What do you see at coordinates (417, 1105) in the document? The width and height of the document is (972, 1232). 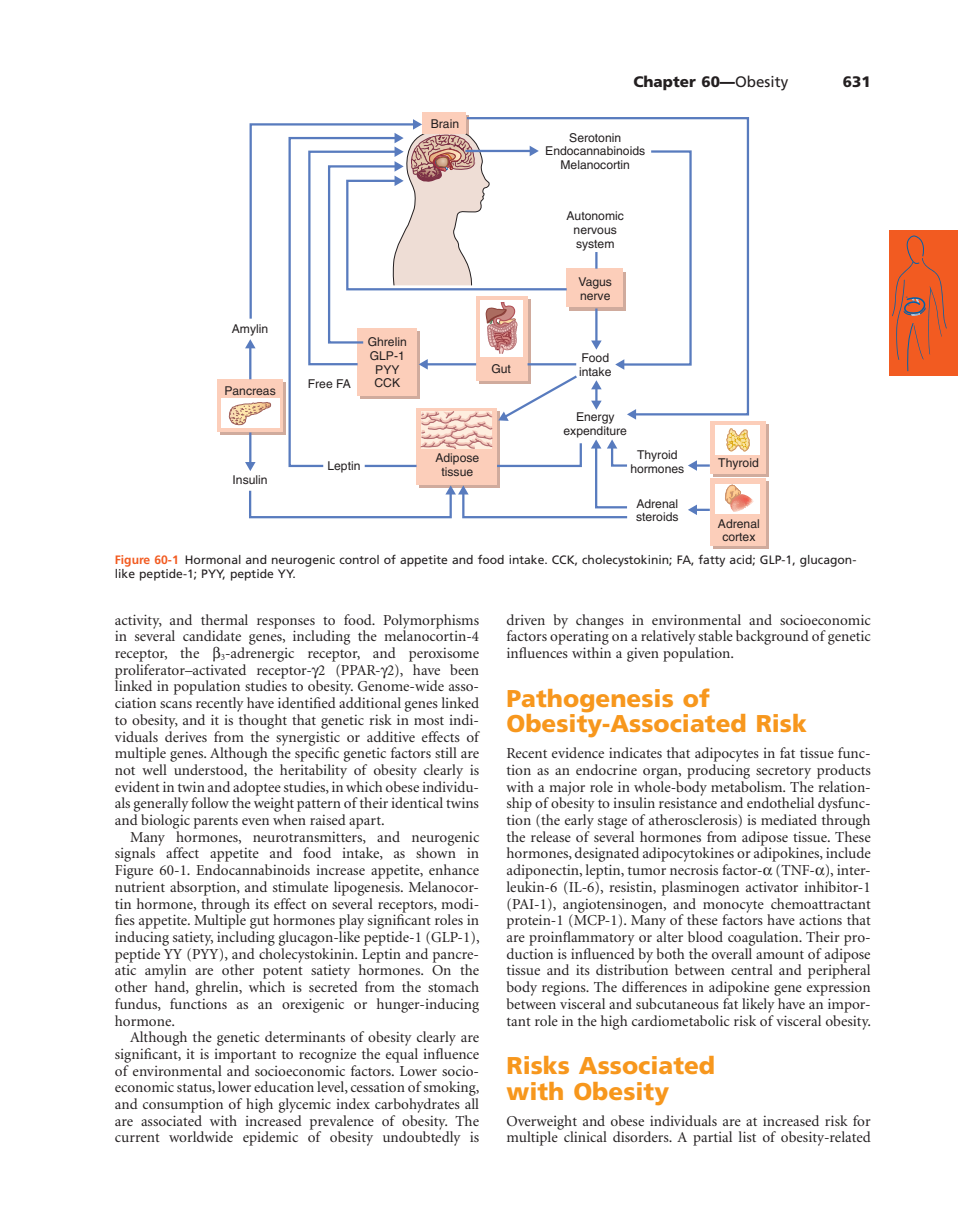 I see `carbohydrates` at bounding box center [417, 1105].
